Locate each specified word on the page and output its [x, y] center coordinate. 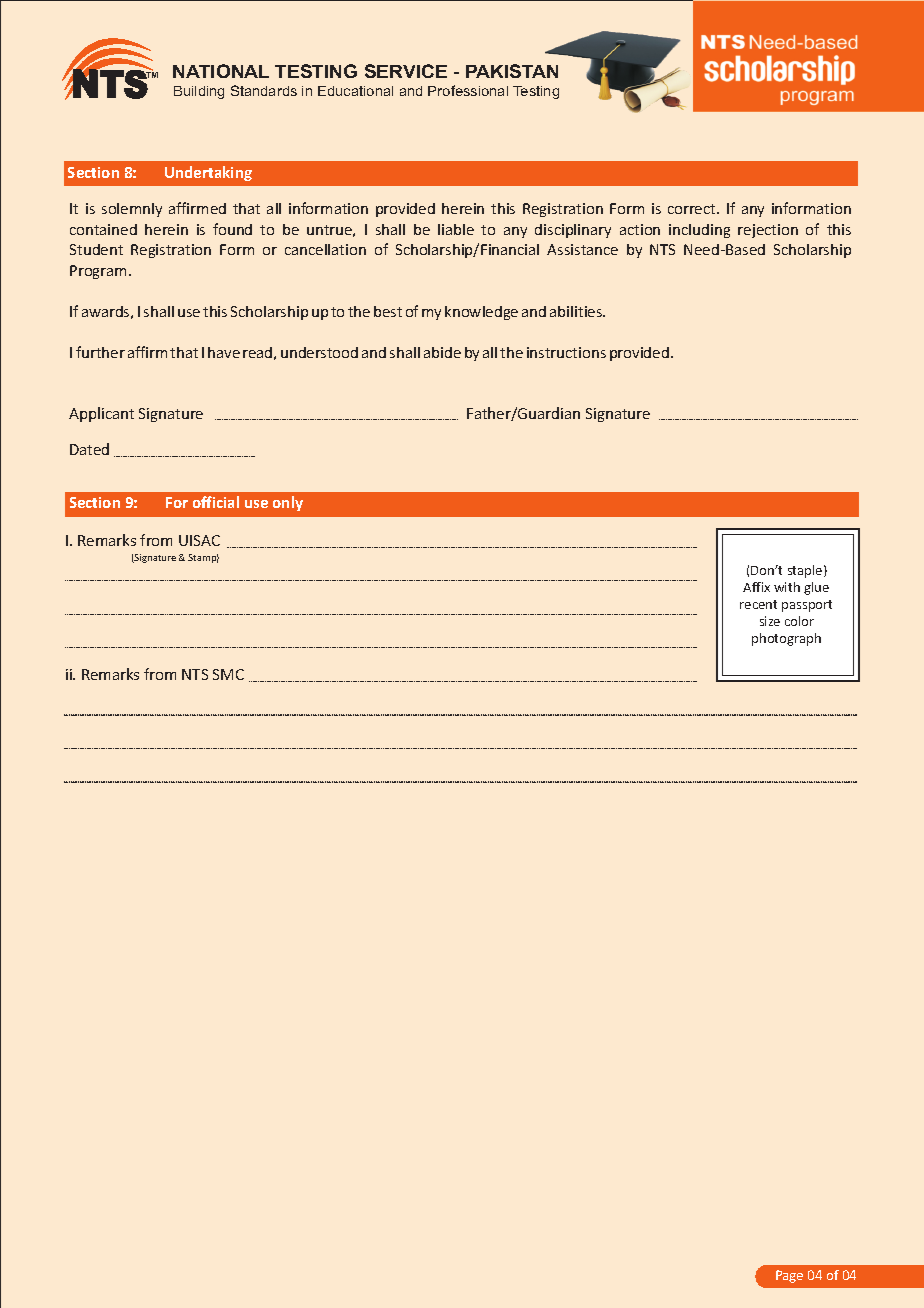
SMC [228, 674]
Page [789, 1276]
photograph [786, 639]
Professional [468, 90]
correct [693, 209]
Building [199, 92]
